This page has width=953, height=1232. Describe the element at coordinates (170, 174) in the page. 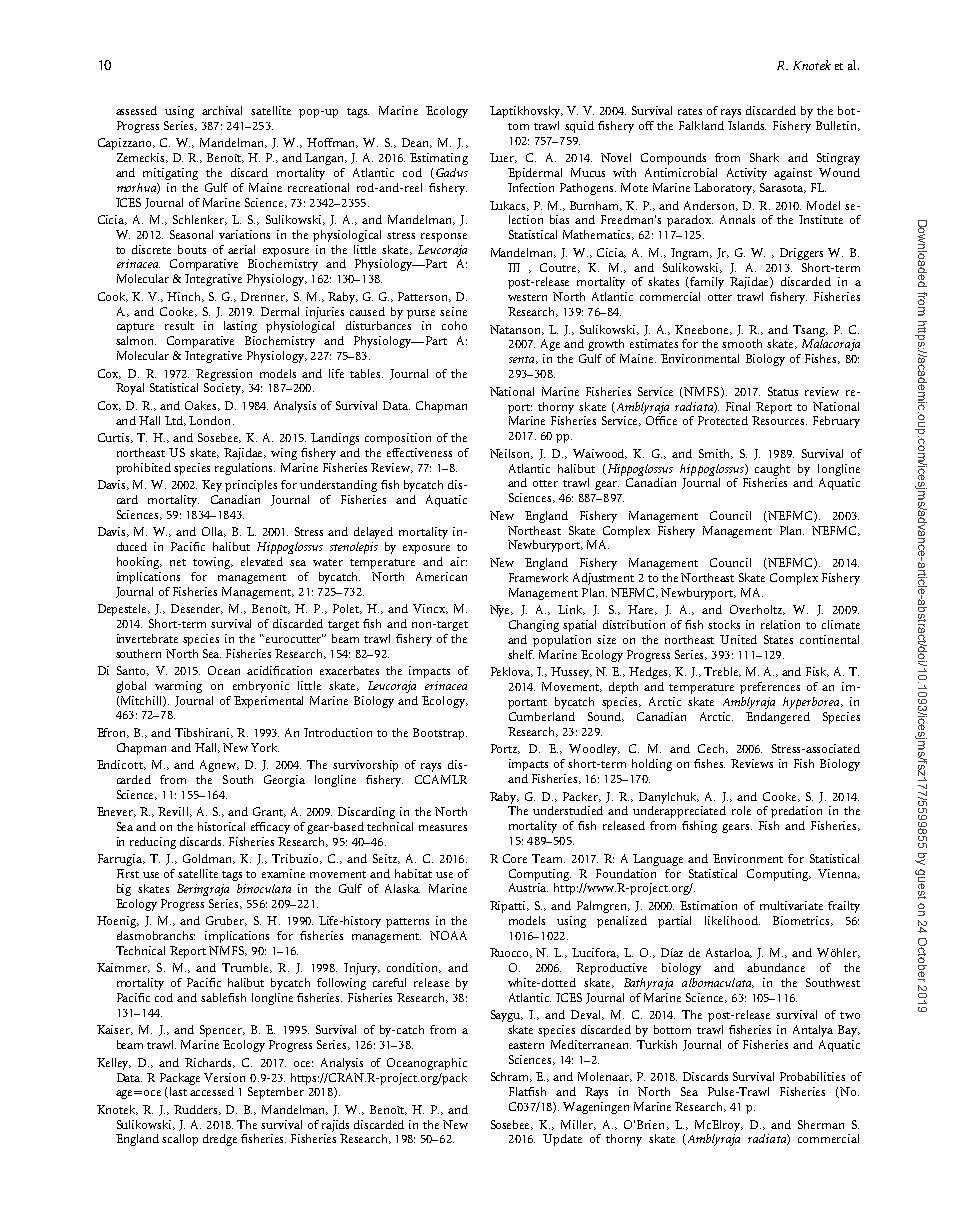

I see `mitigating` at that location.
